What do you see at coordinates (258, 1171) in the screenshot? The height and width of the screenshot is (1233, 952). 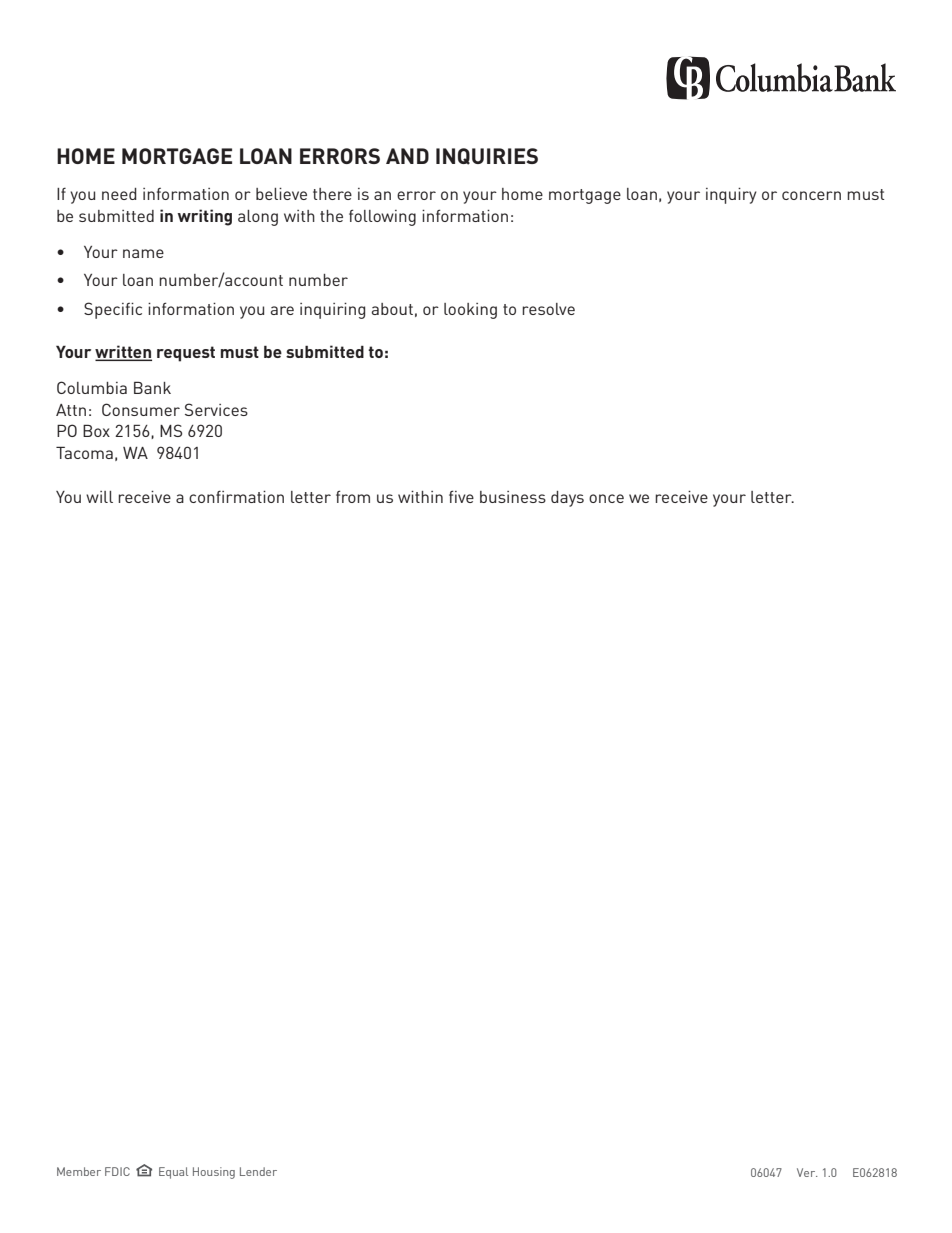 I see `Lender` at bounding box center [258, 1171].
